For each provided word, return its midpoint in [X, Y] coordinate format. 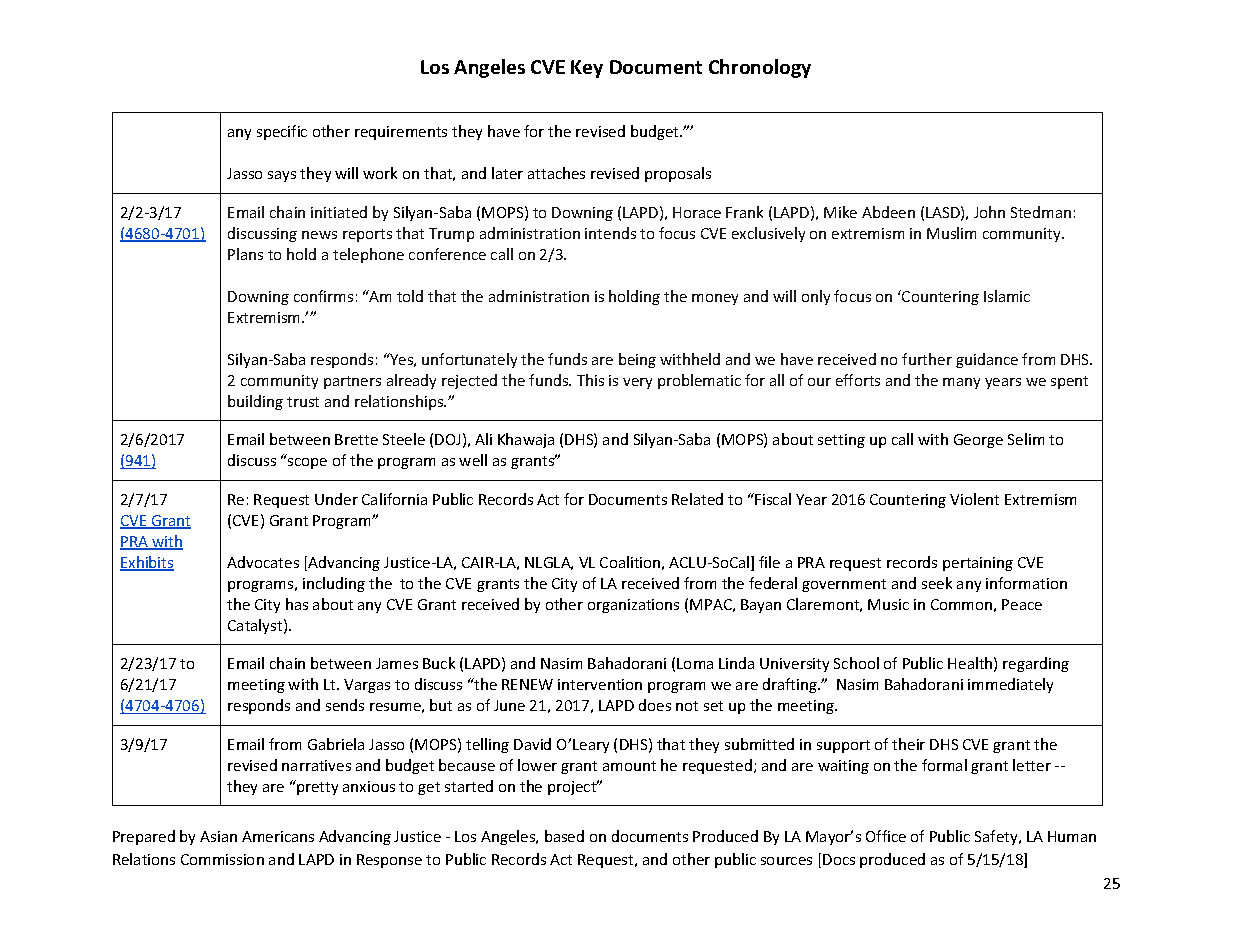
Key [587, 69]
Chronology [760, 68]
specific [282, 132]
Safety [997, 837]
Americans [278, 836]
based [564, 836]
